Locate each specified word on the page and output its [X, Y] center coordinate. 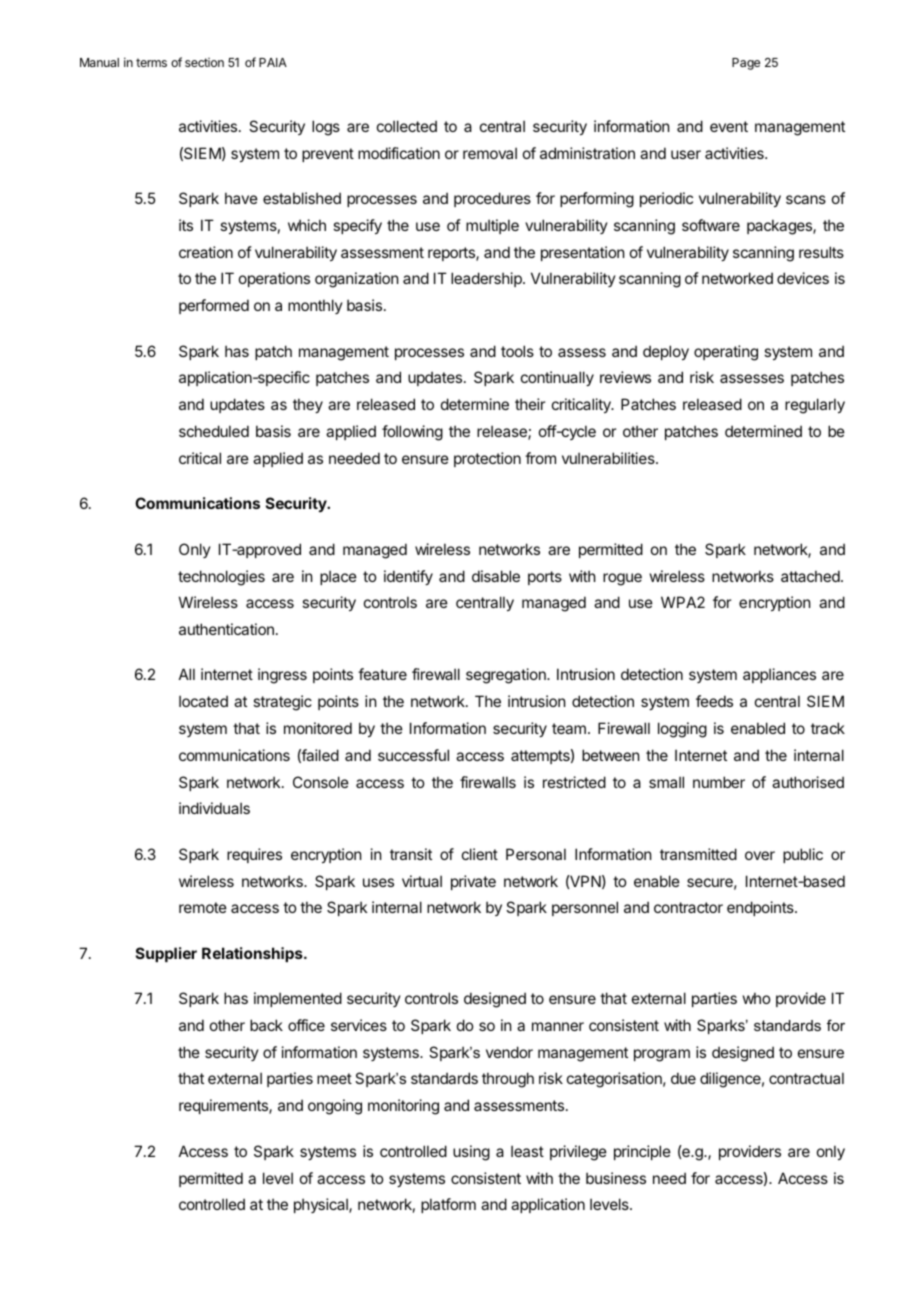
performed [214, 306]
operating [726, 353]
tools [517, 351]
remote [203, 907]
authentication [226, 629]
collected [407, 126]
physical [322, 1205]
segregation [507, 676]
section [204, 62]
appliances [779, 675]
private [473, 882]
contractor [688, 907]
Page [746, 64]
